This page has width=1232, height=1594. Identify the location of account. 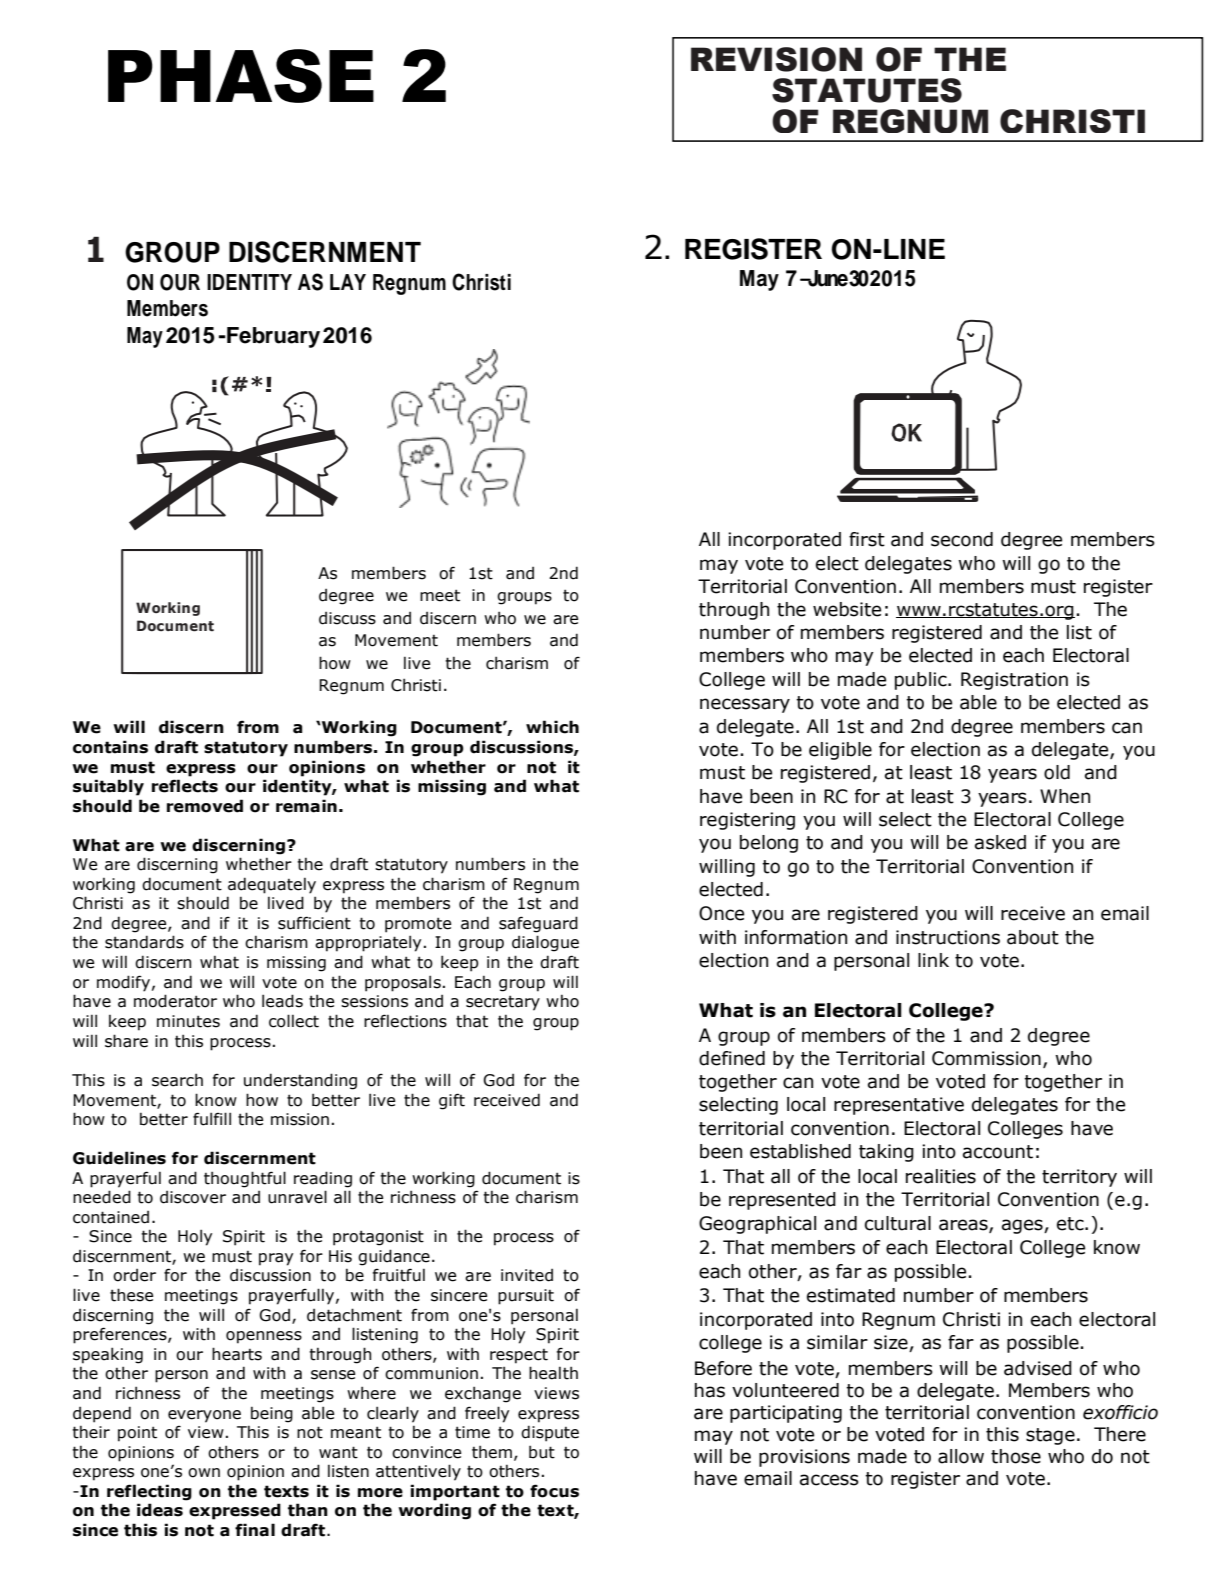
(998, 1152).
